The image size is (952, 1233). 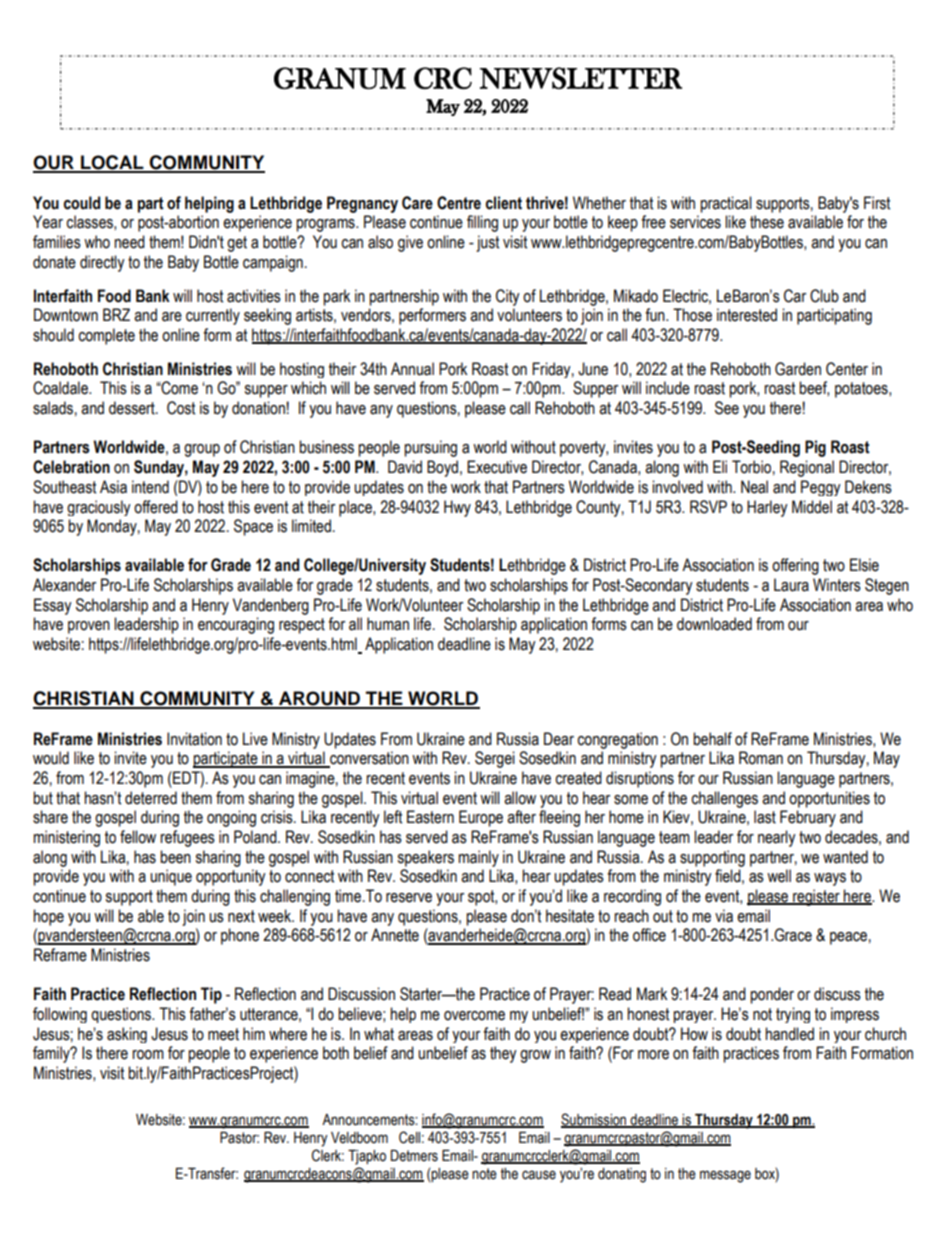 I want to click on asking, so click(x=127, y=1035).
